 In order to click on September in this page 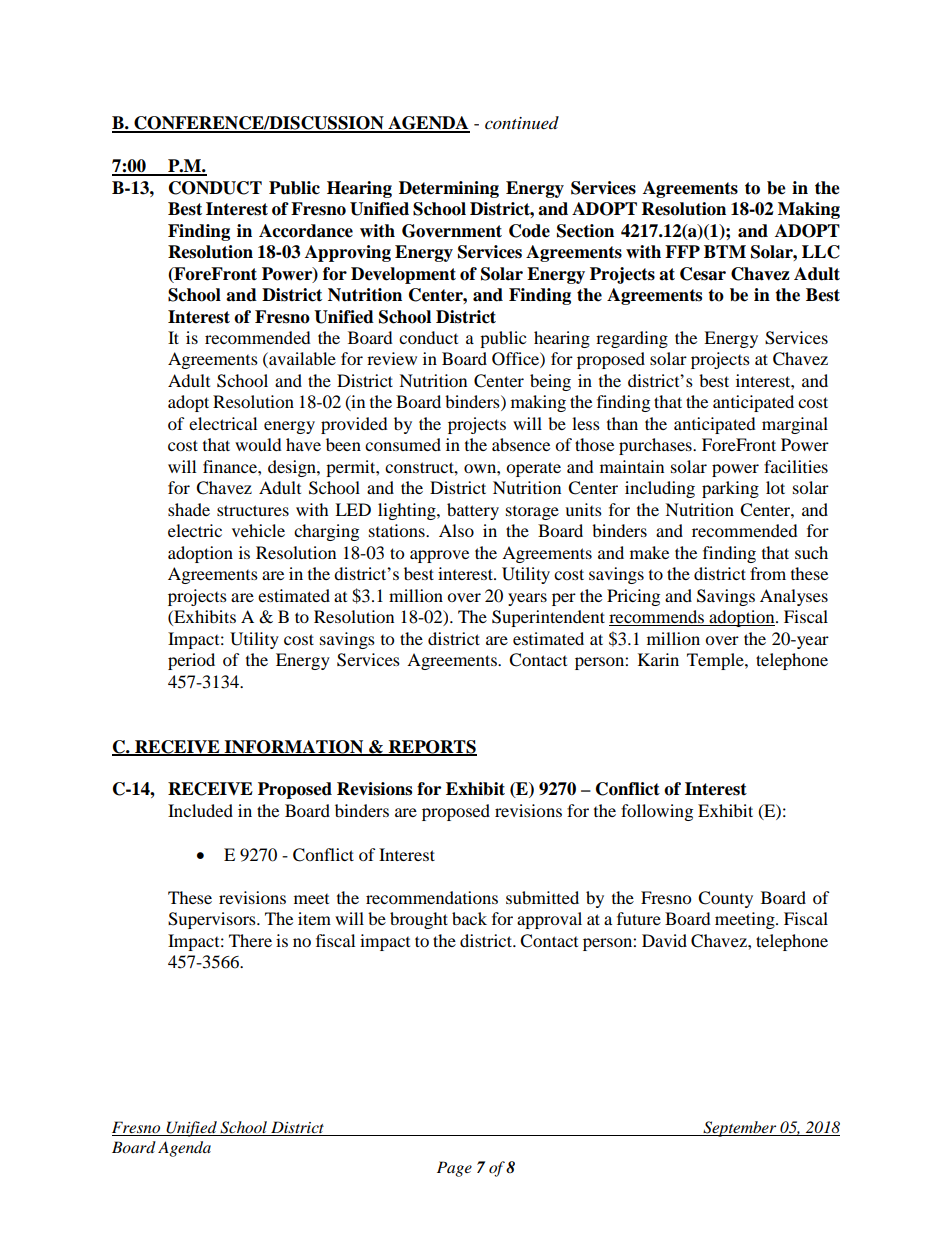, I will do `click(740, 1129)`.
